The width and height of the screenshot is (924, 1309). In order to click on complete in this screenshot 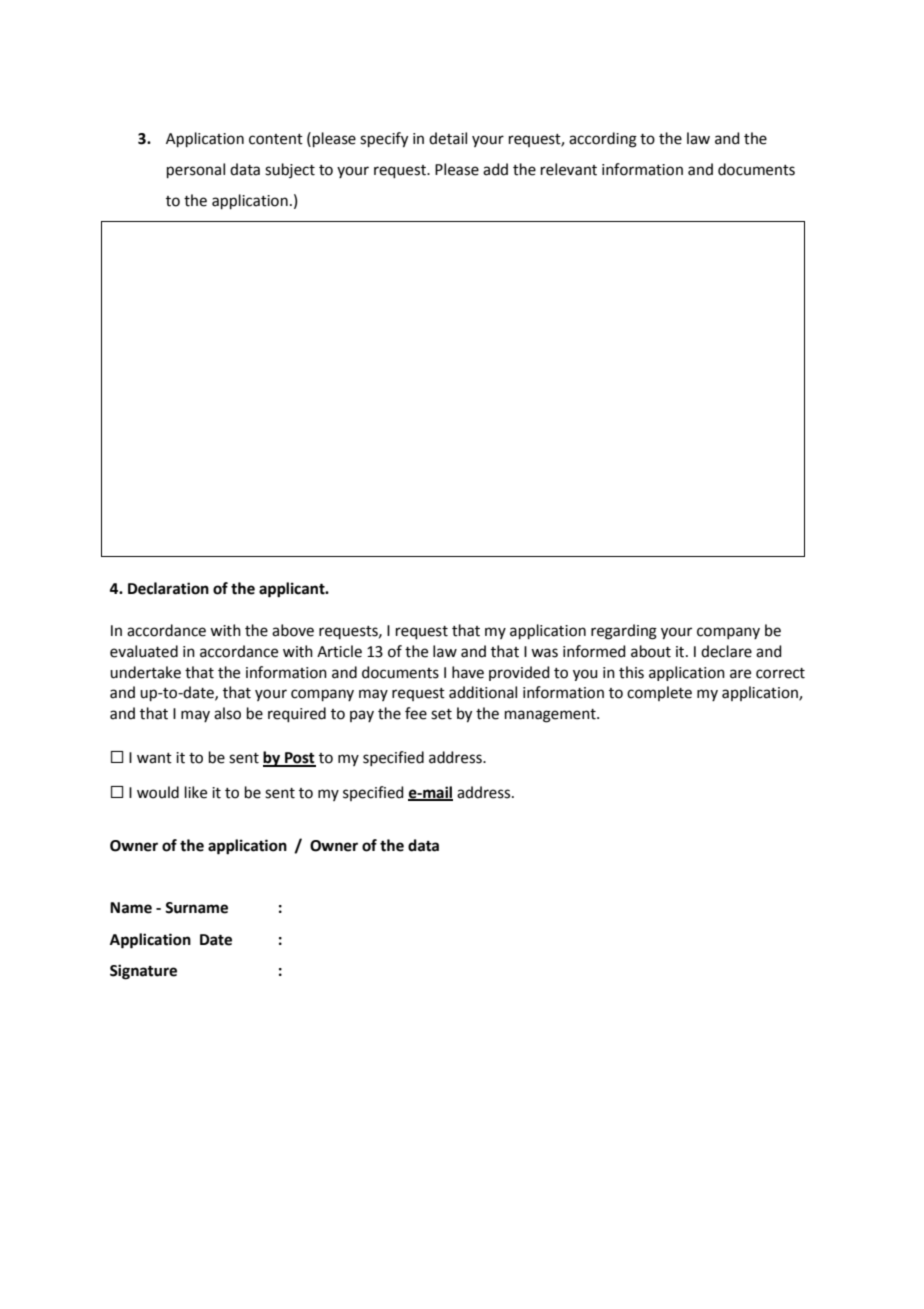, I will do `click(659, 693)`.
